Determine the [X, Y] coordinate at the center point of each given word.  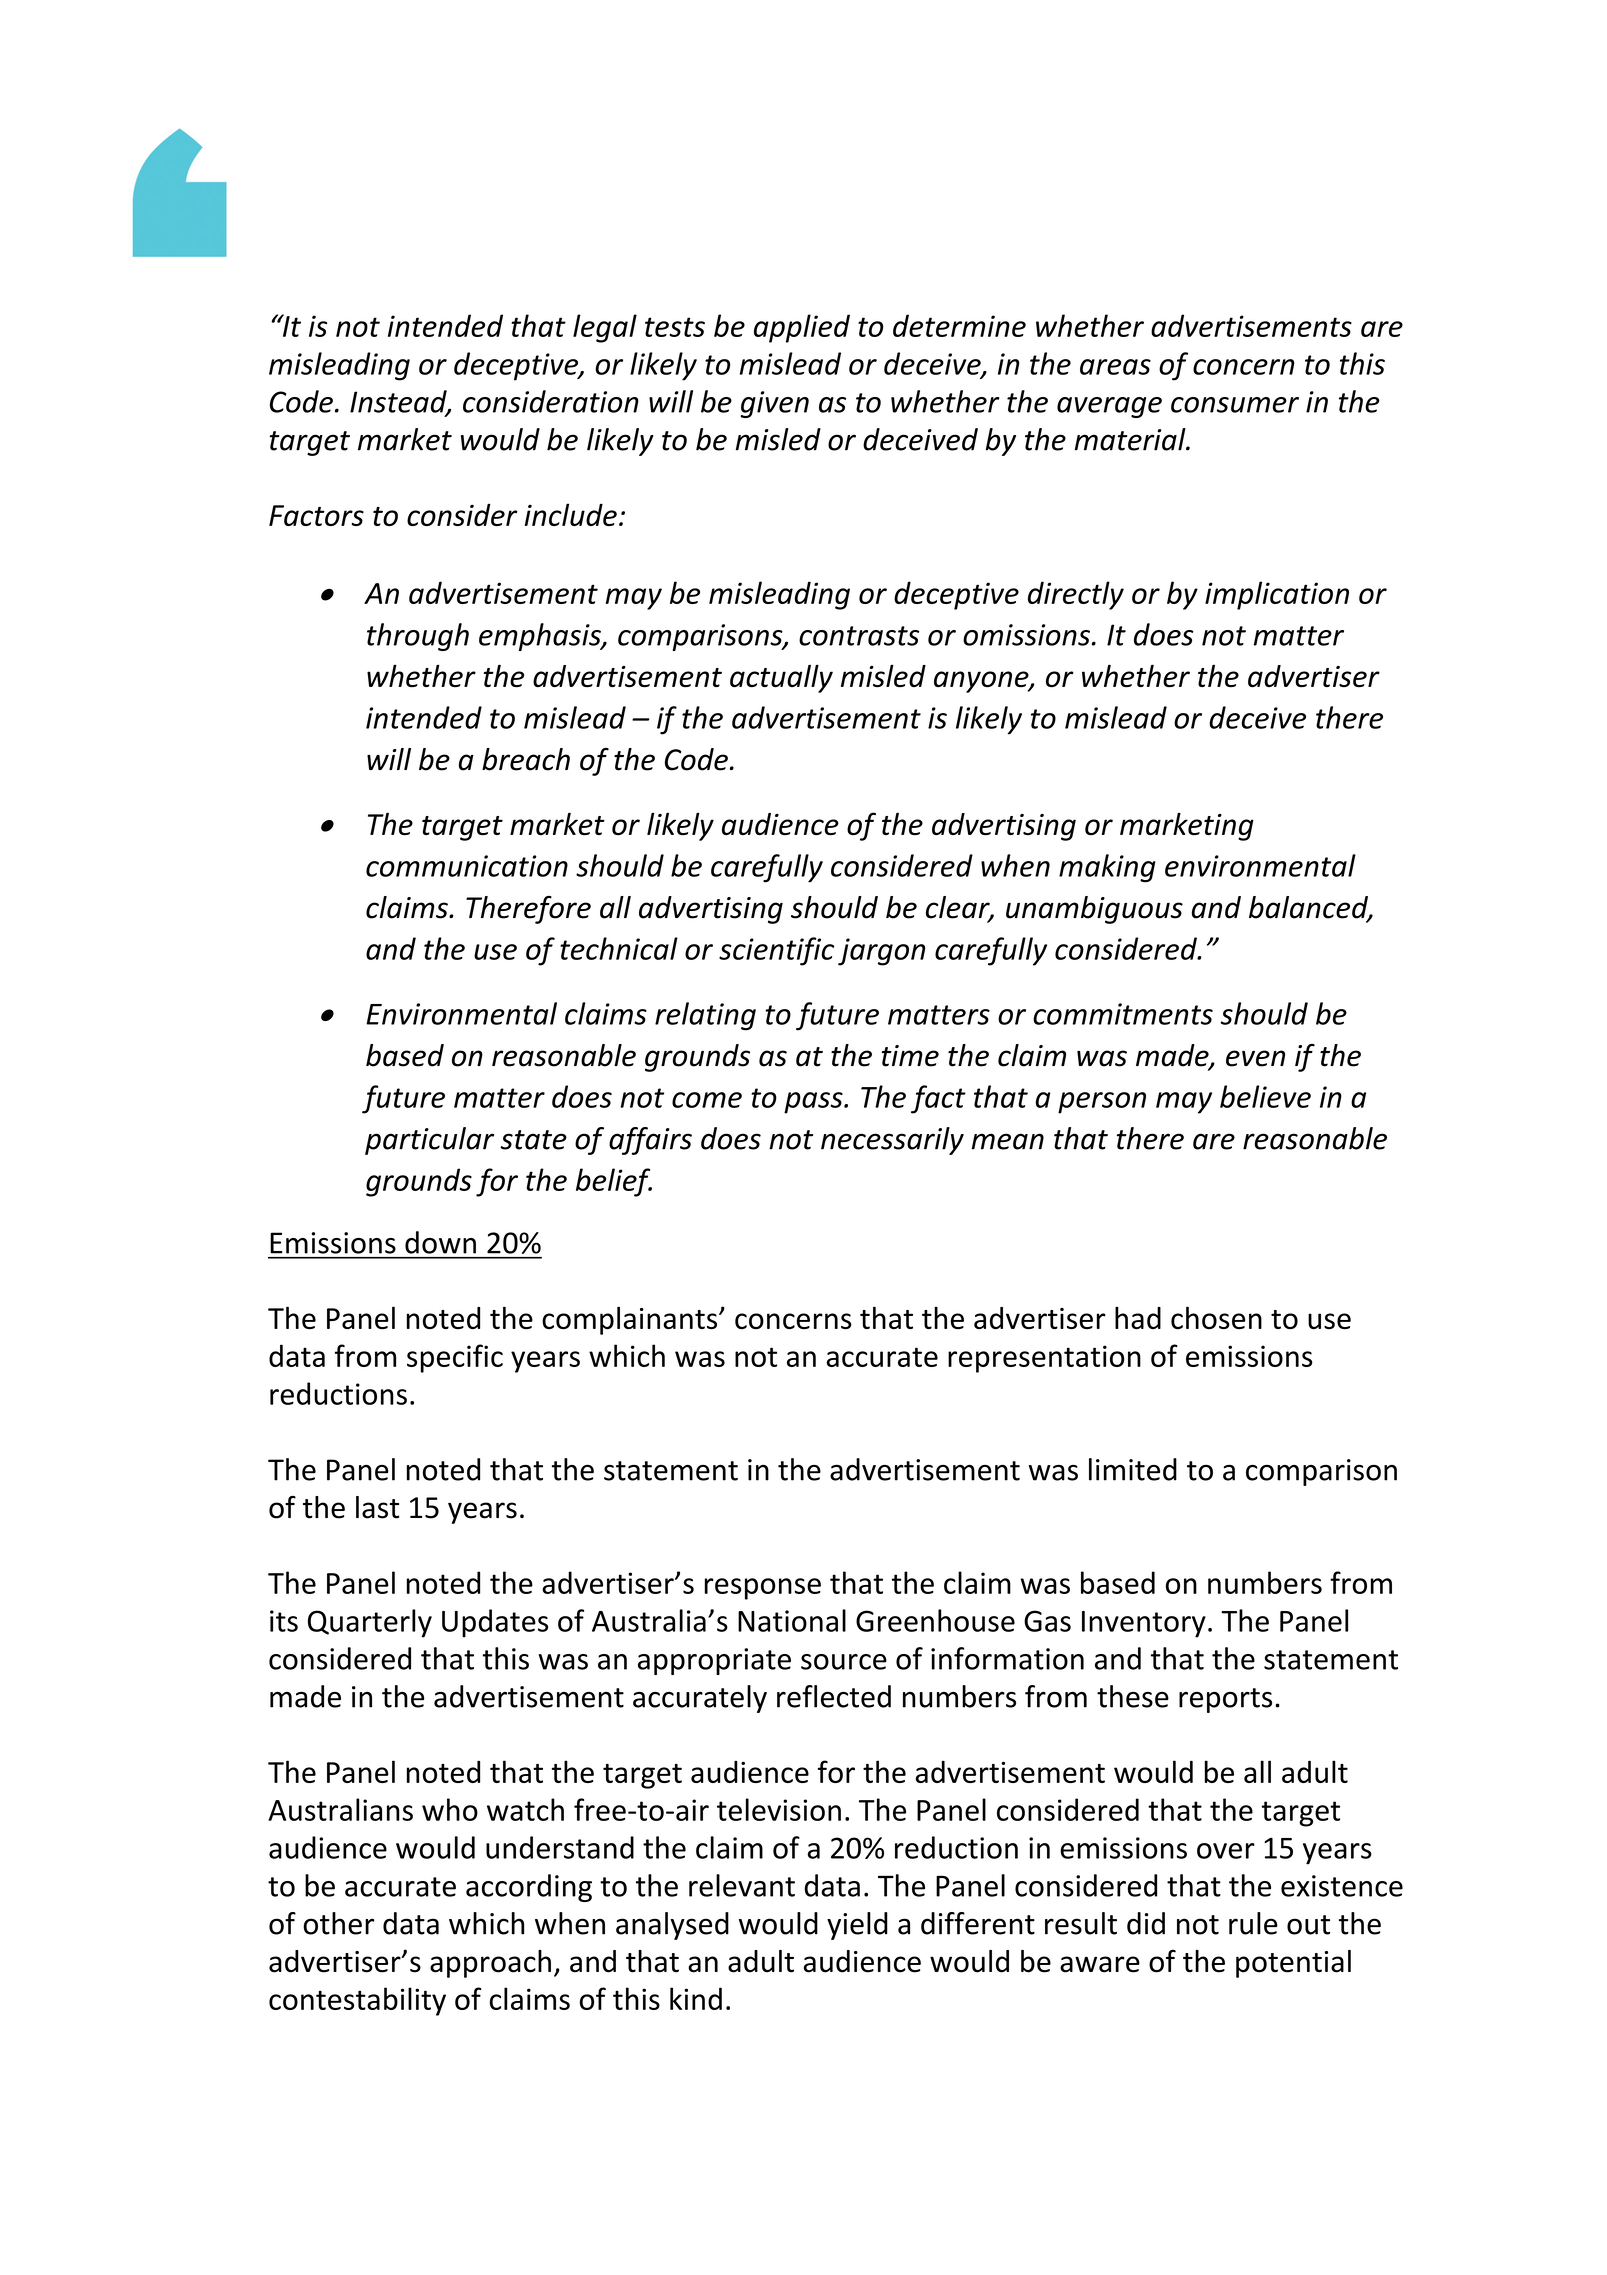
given [774, 404]
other [338, 1923]
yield [857, 1926]
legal [605, 328]
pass [814, 1103]
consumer [1235, 405]
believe [1265, 1096]
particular [429, 1141]
